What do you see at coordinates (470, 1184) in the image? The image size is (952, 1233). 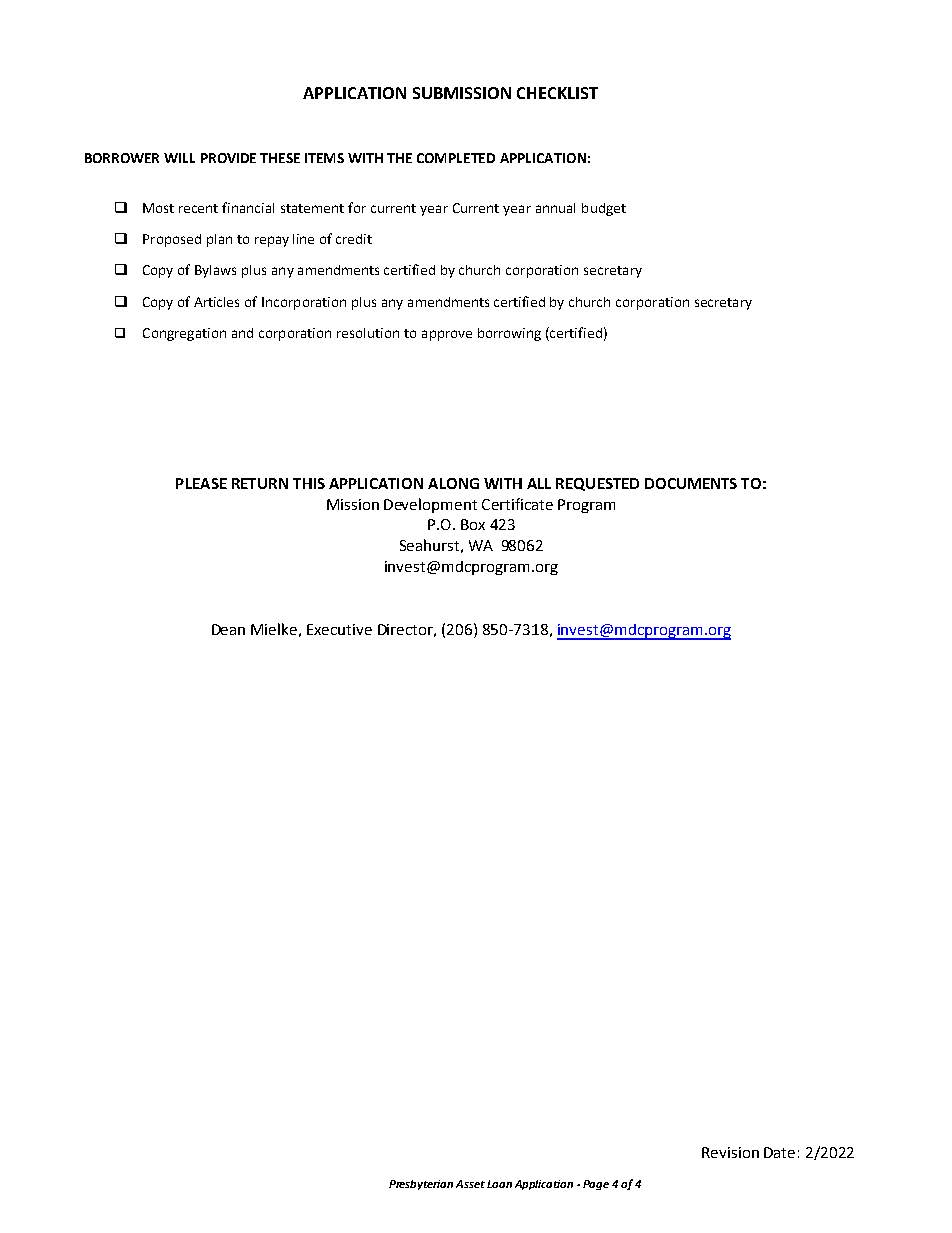 I see `Asset` at bounding box center [470, 1184].
